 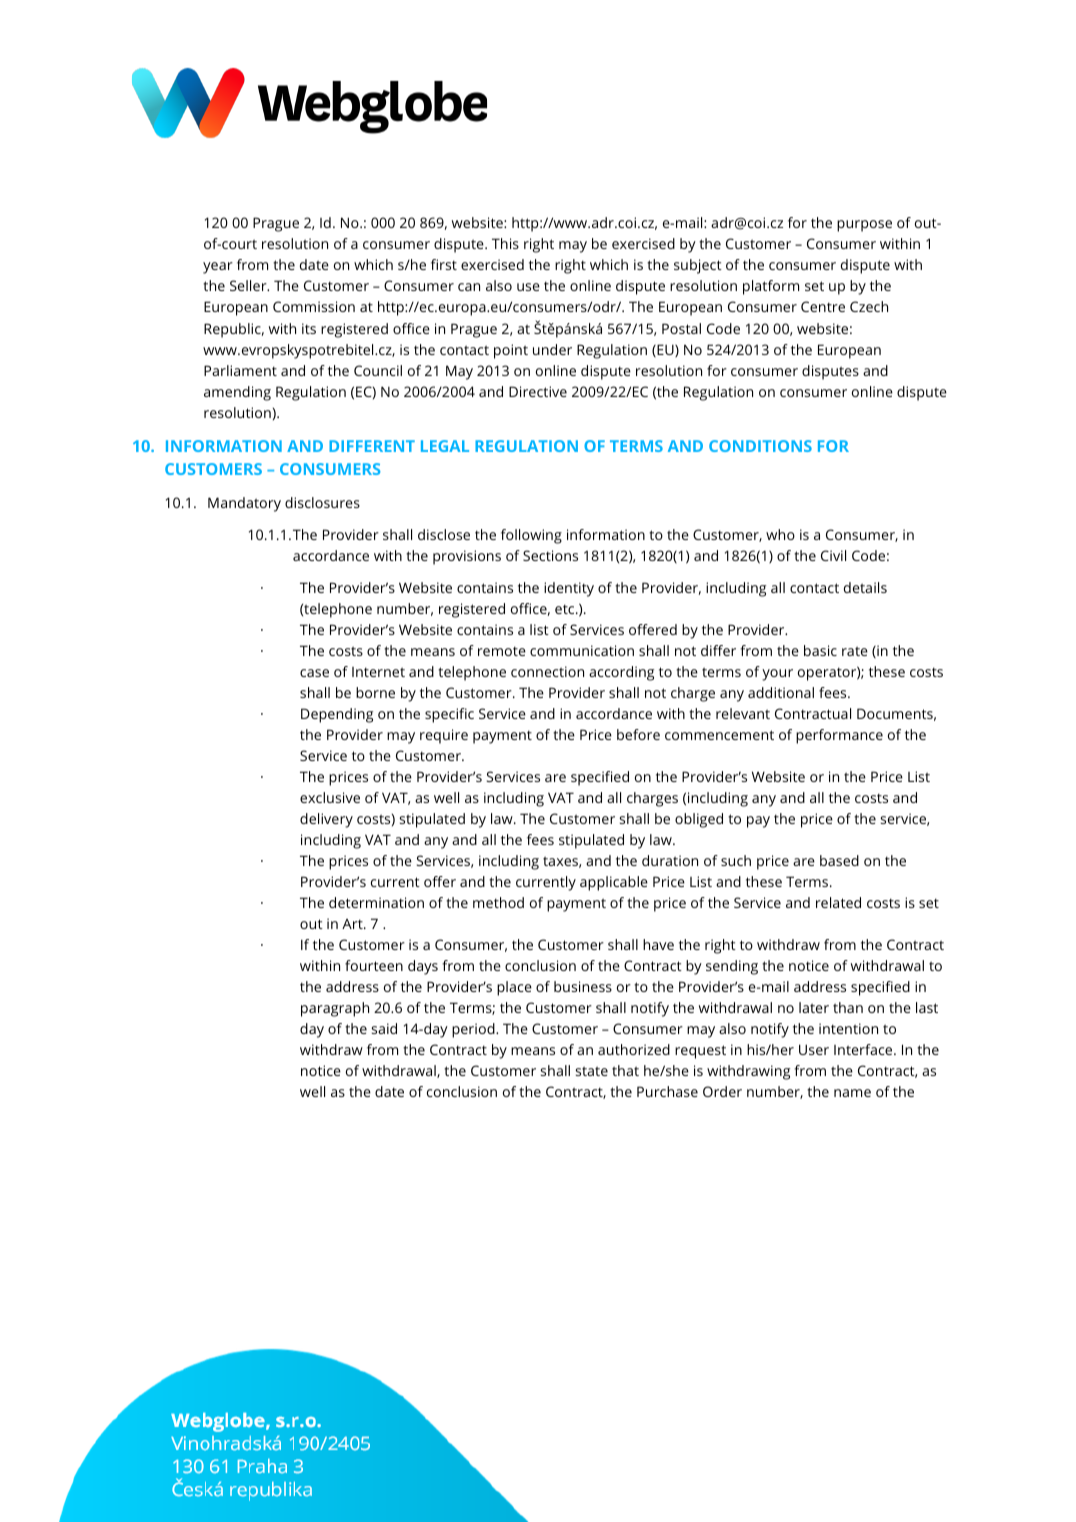 I want to click on purpose, so click(x=864, y=226).
